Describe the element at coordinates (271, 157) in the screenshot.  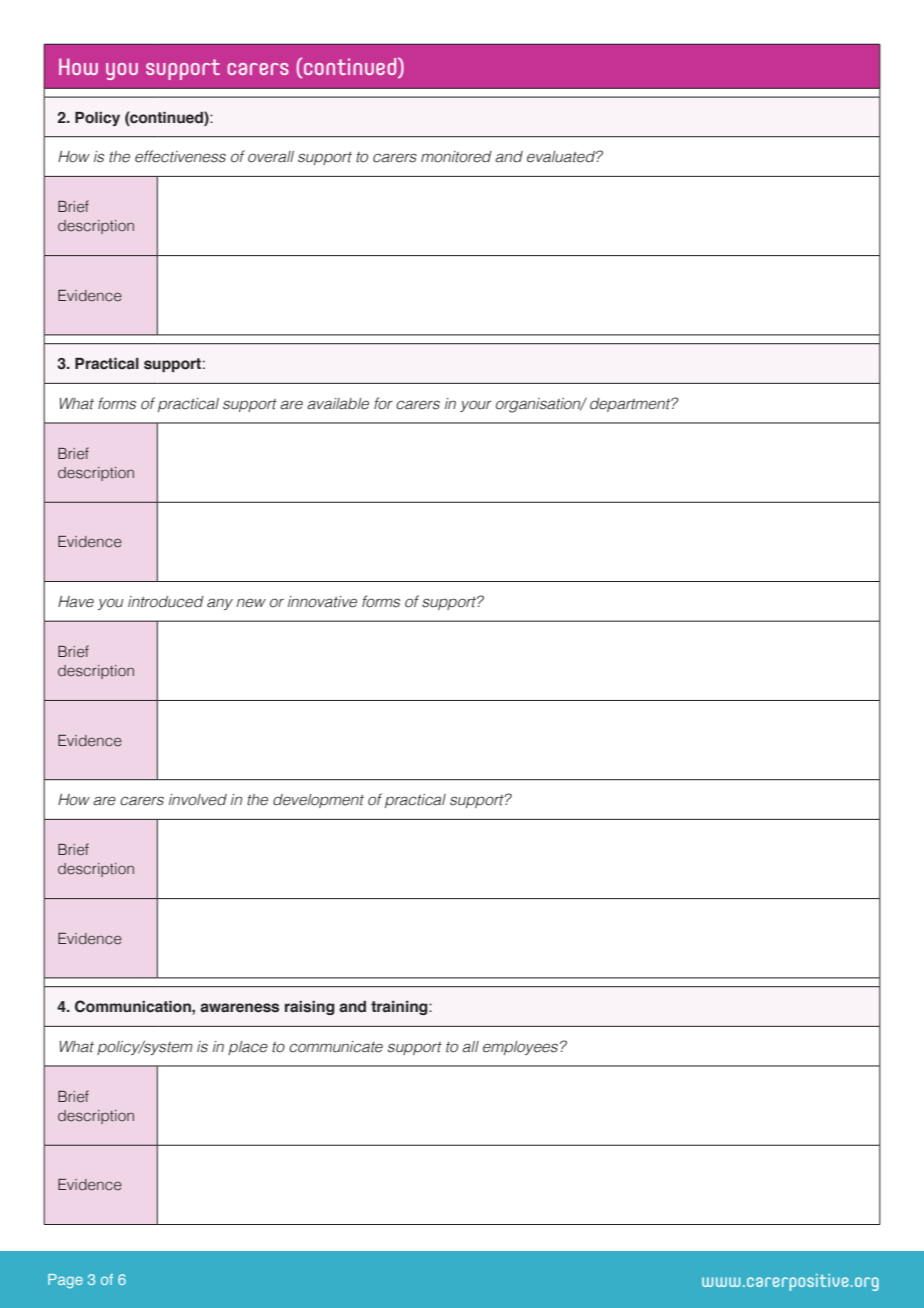
I see `overall` at that location.
